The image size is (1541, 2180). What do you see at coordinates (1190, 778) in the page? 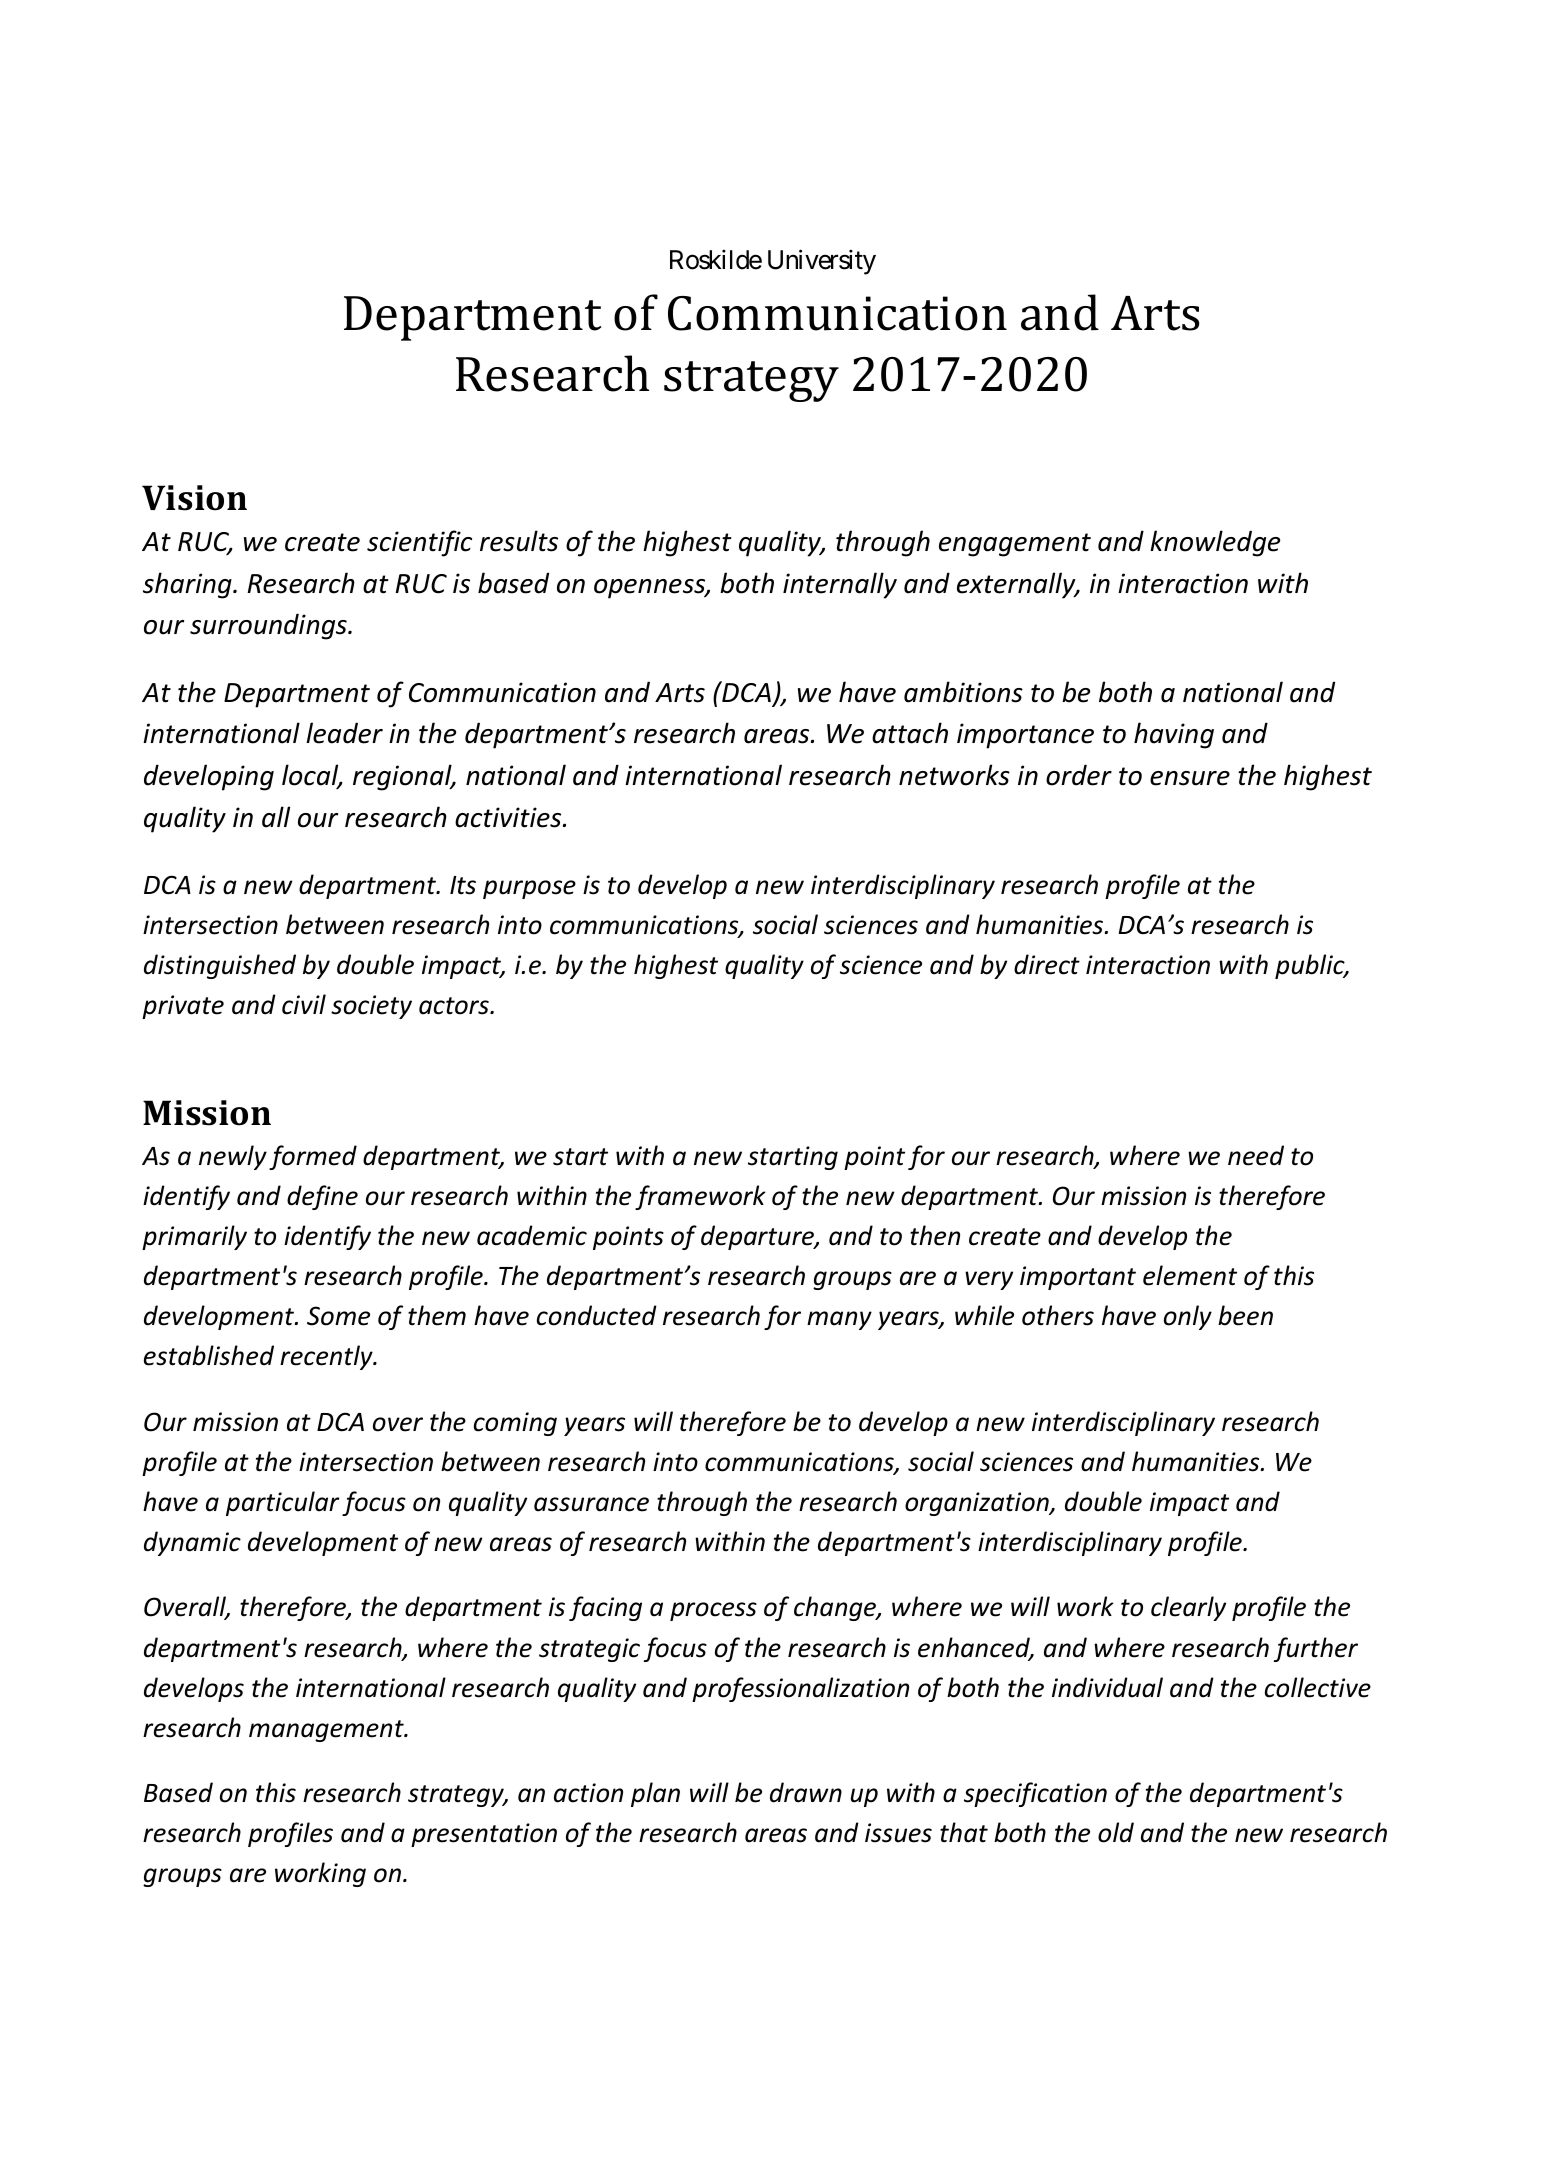
I see `ensure` at bounding box center [1190, 778].
